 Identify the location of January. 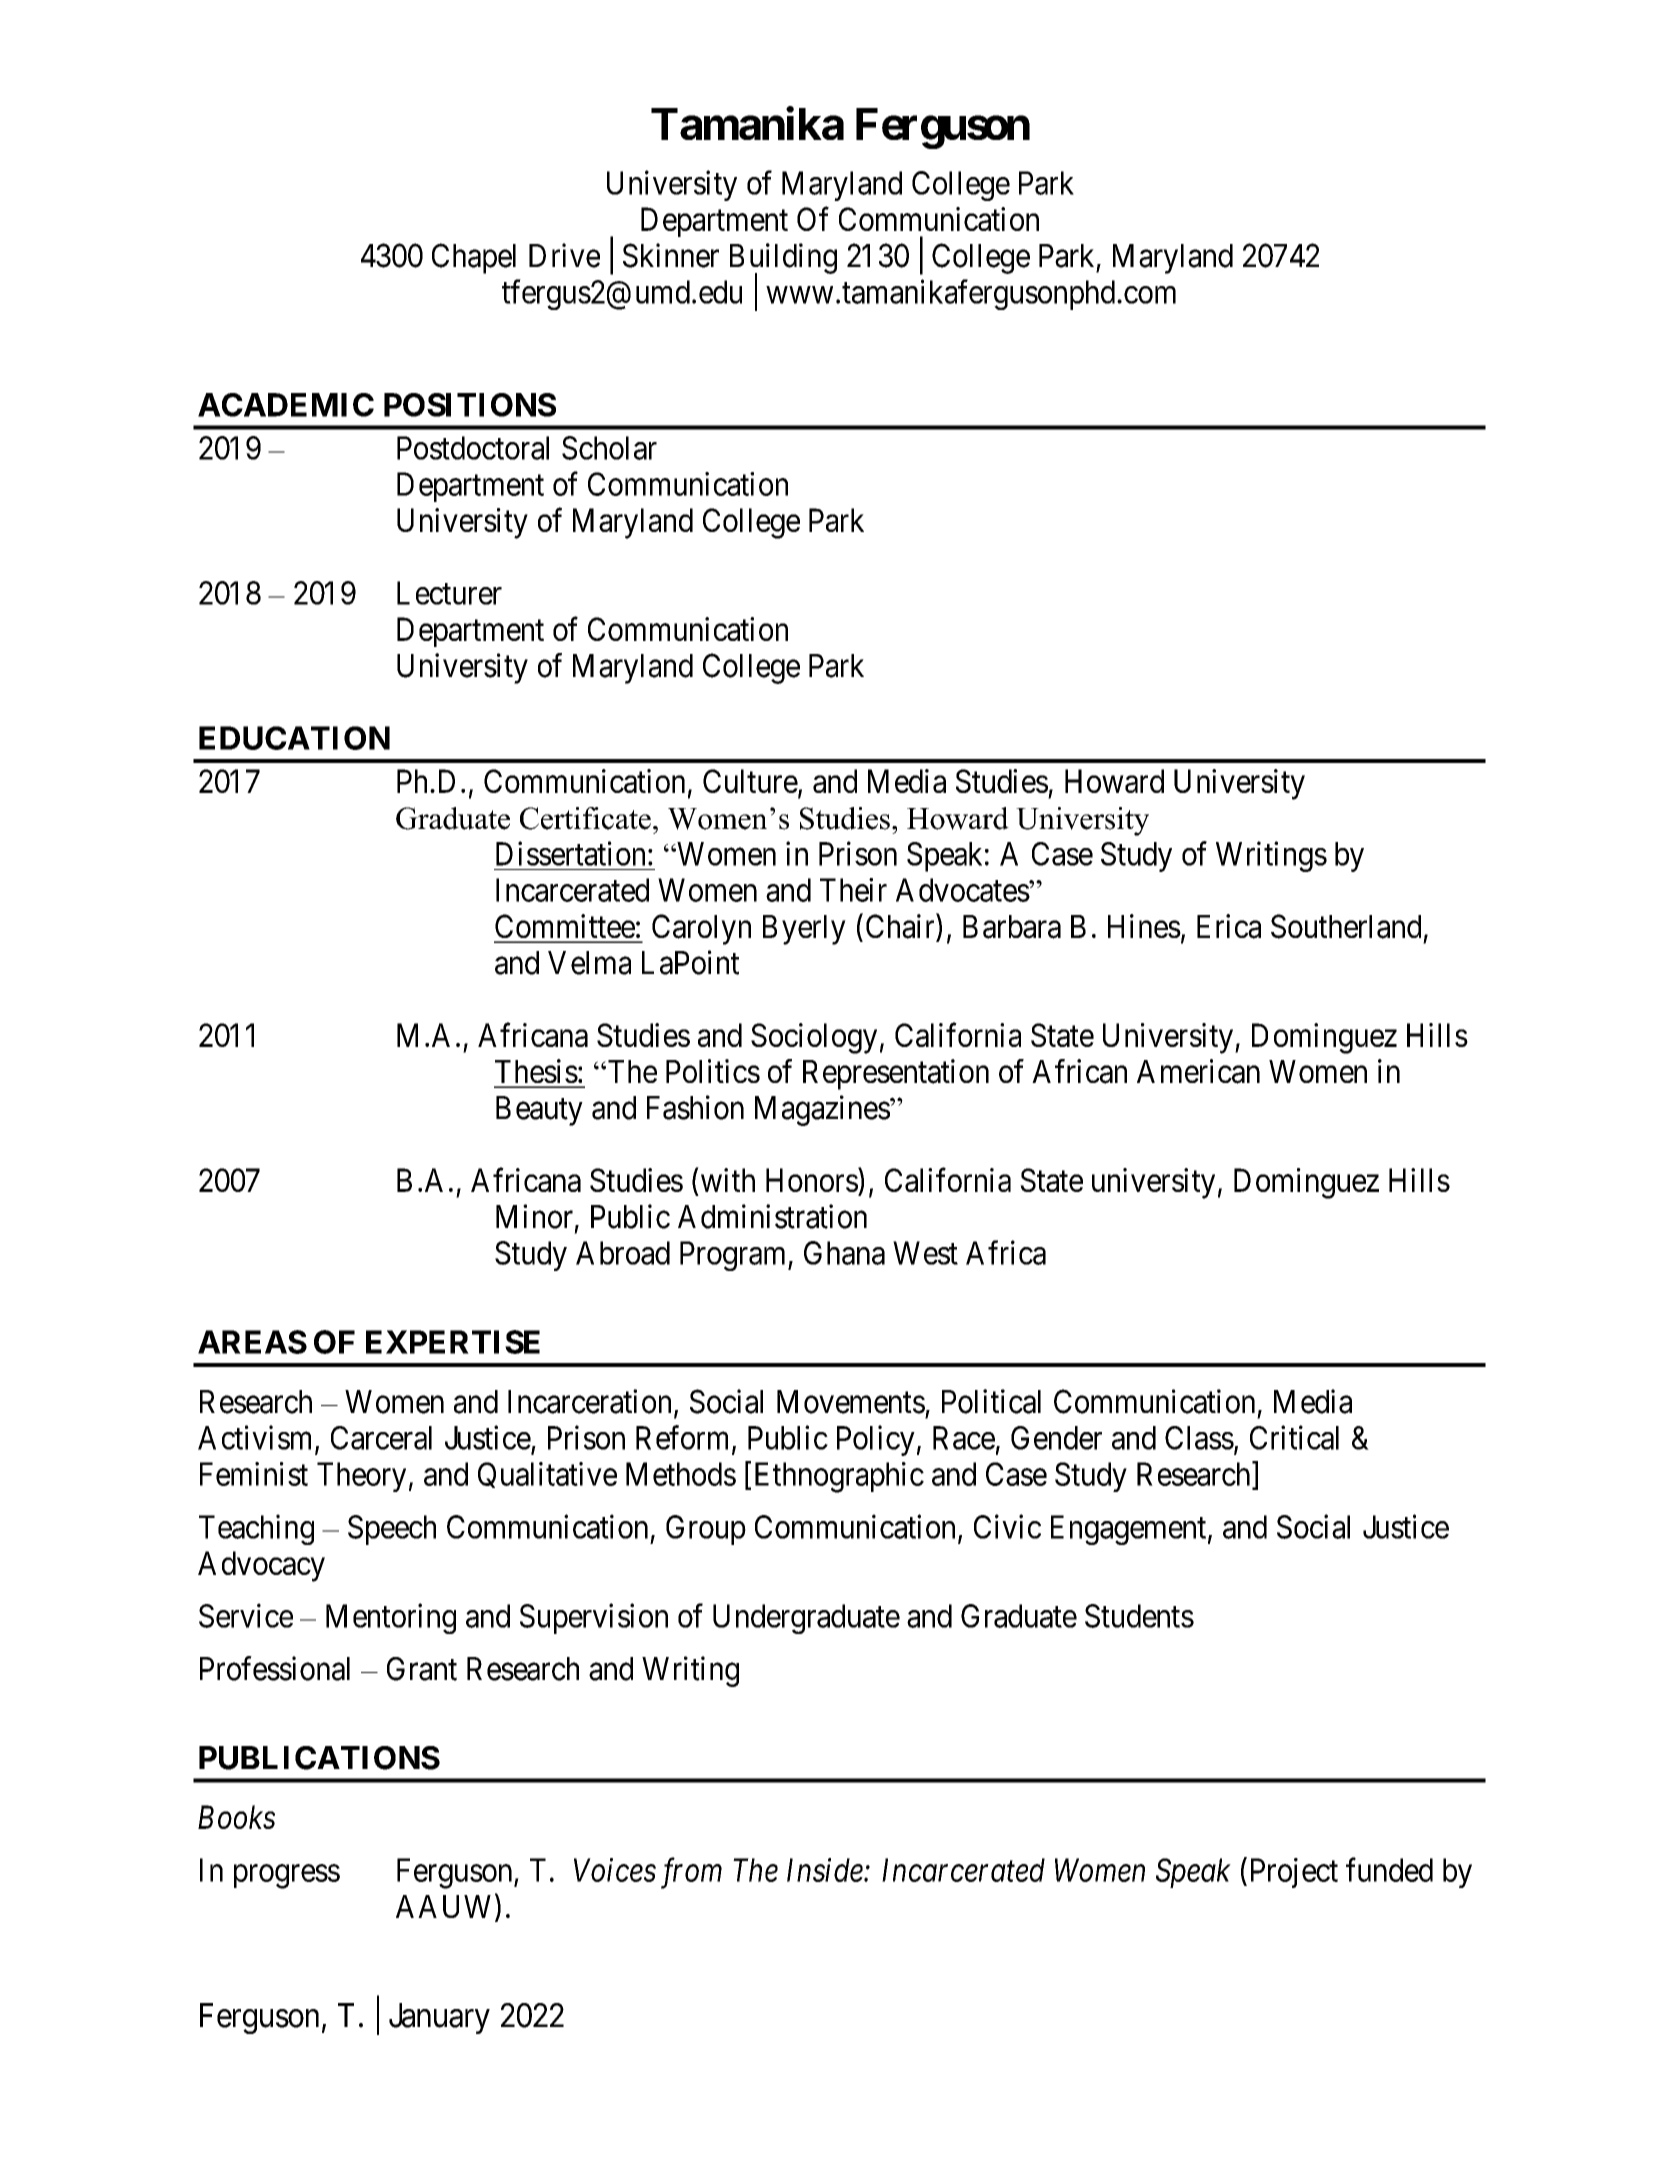
(439, 2018).
